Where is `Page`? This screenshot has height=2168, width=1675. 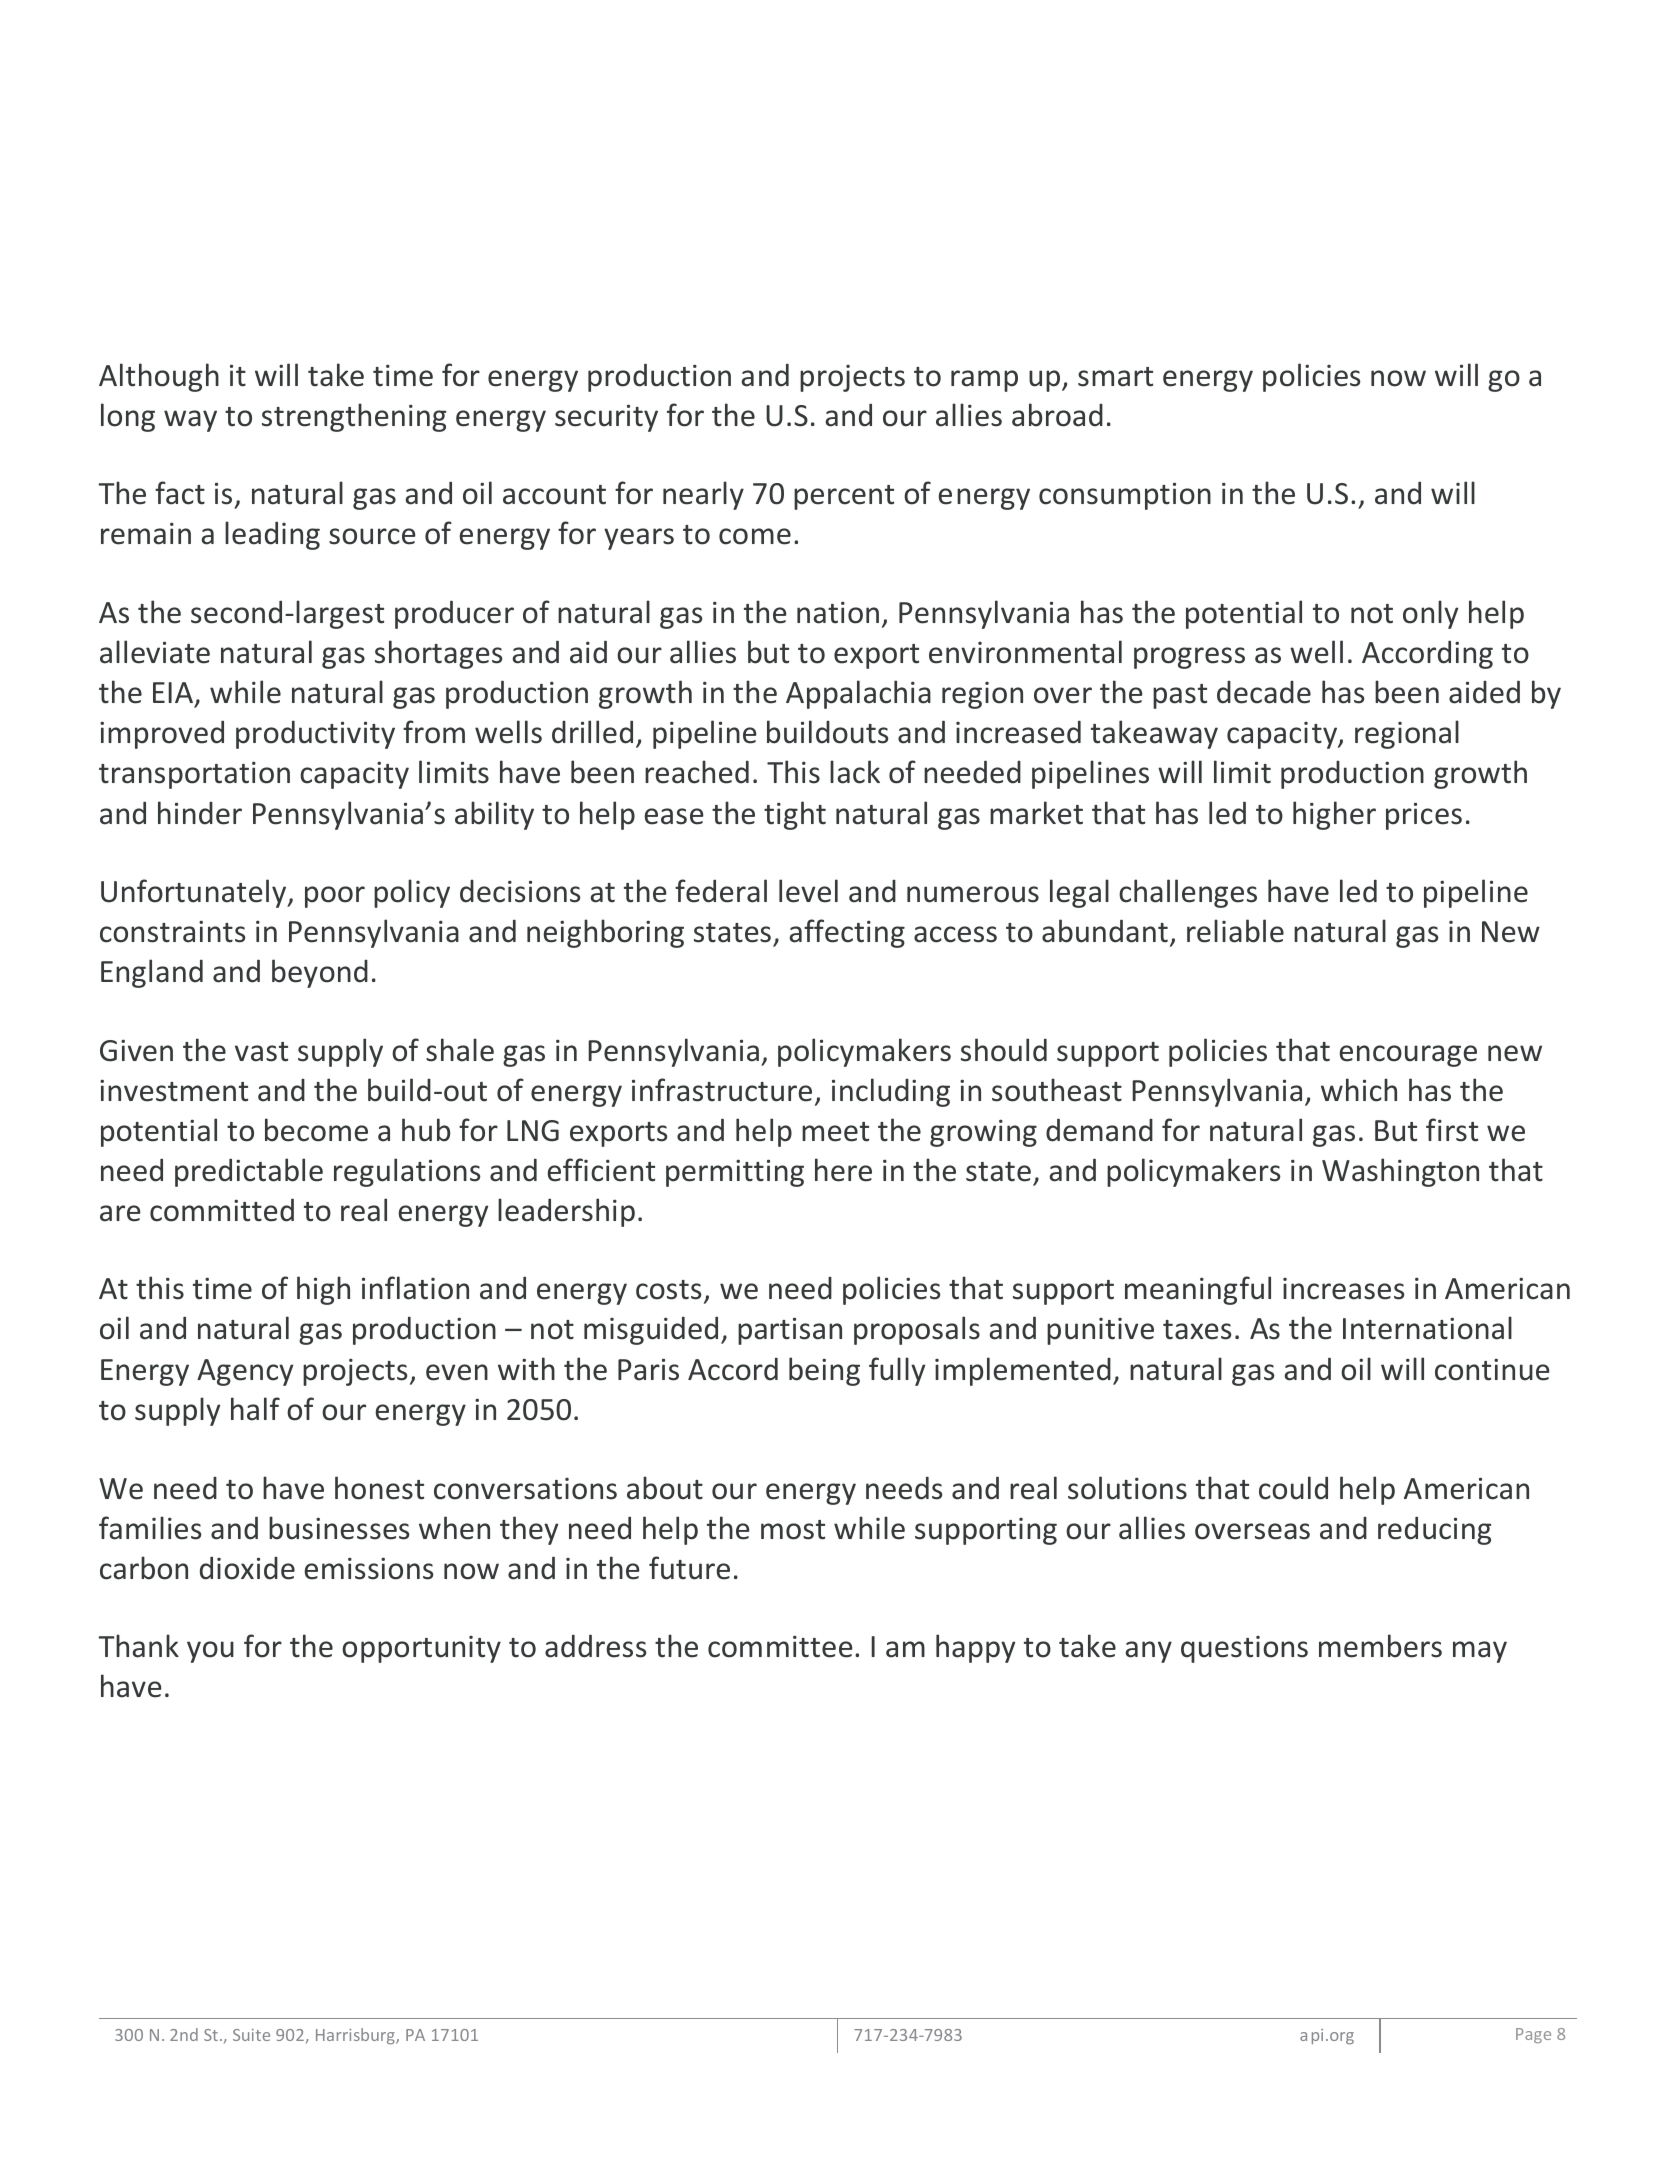
Page is located at coordinates (1533, 2035).
